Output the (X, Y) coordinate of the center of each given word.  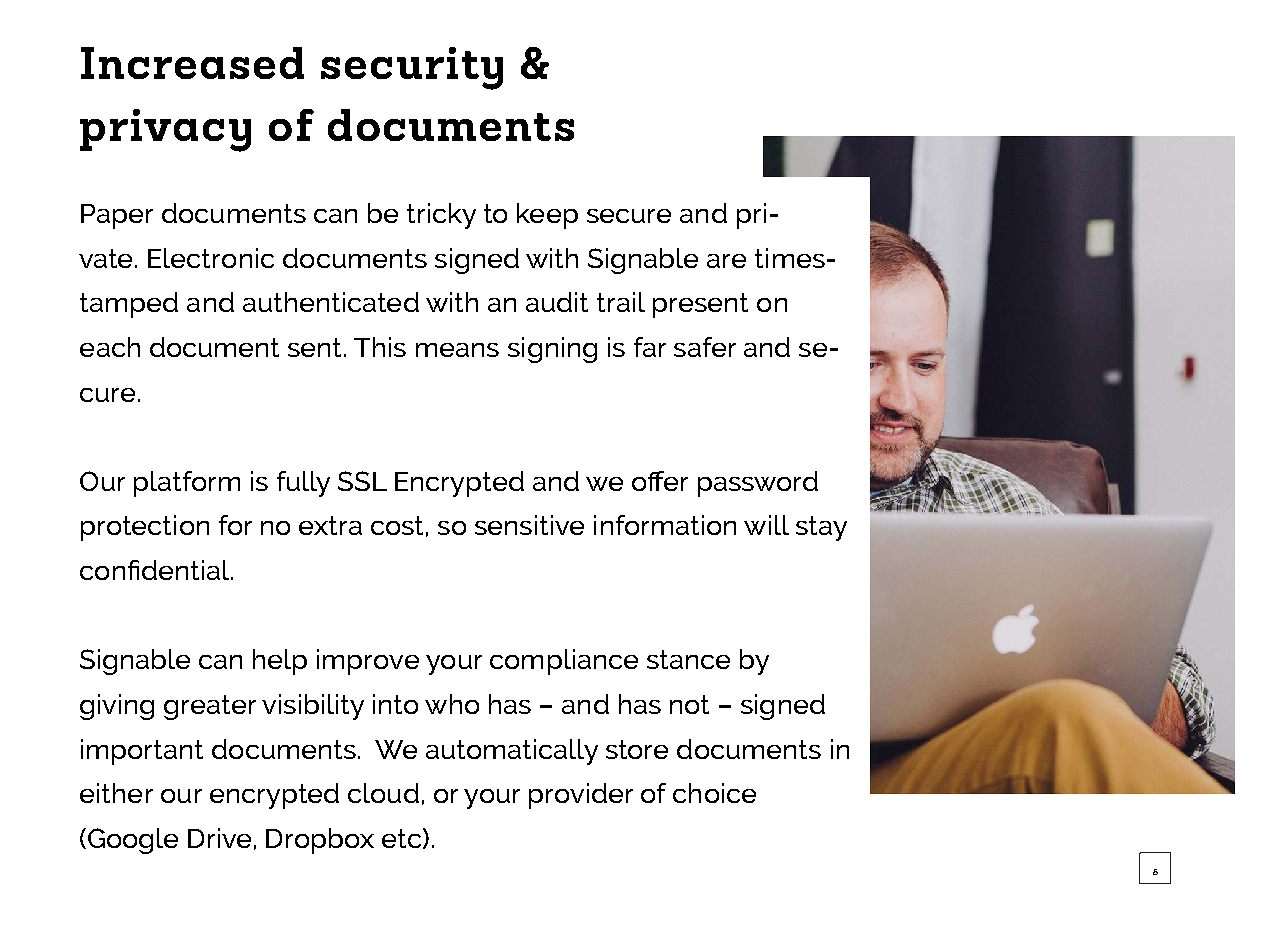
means (457, 350)
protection (145, 528)
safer (705, 347)
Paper (117, 216)
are (726, 261)
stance (688, 659)
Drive (219, 838)
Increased (192, 63)
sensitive (529, 525)
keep (547, 216)
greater (210, 707)
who (452, 704)
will (766, 525)
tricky (441, 216)
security (412, 68)
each (110, 347)
